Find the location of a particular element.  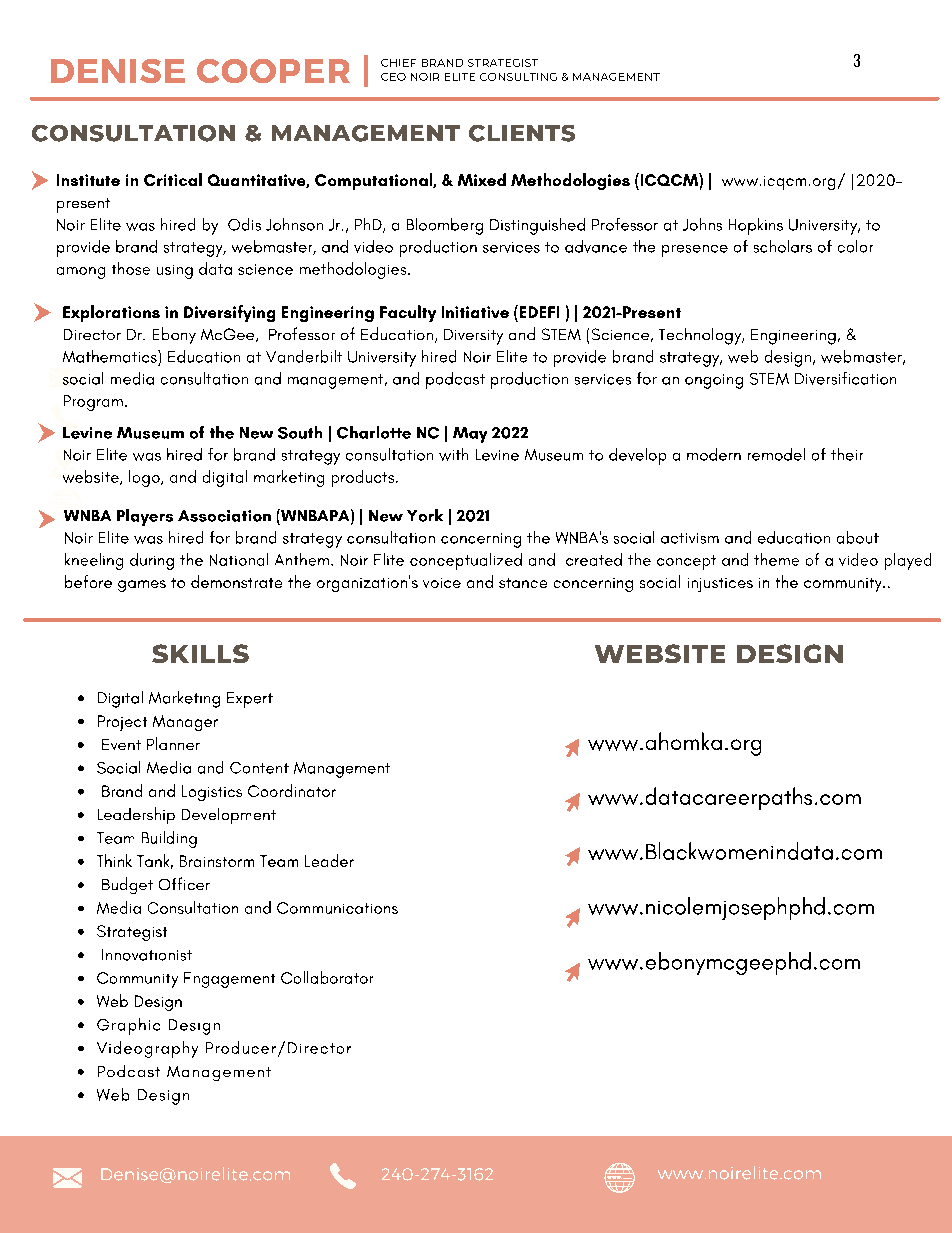

Hopkins is located at coordinates (756, 226).
